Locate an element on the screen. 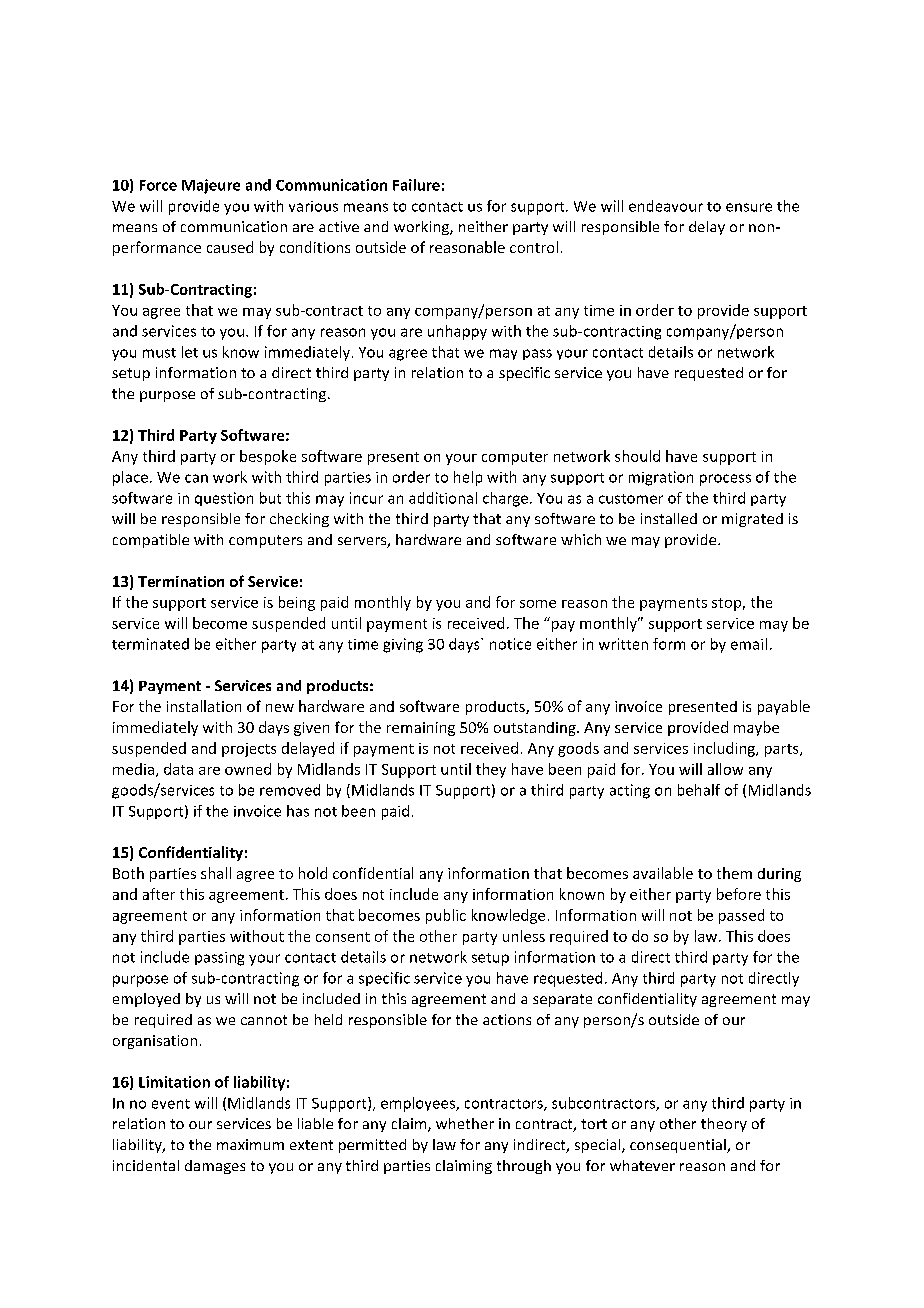 Image resolution: width=924 pixels, height=1308 pixels. Failure is located at coordinates (416, 185).
